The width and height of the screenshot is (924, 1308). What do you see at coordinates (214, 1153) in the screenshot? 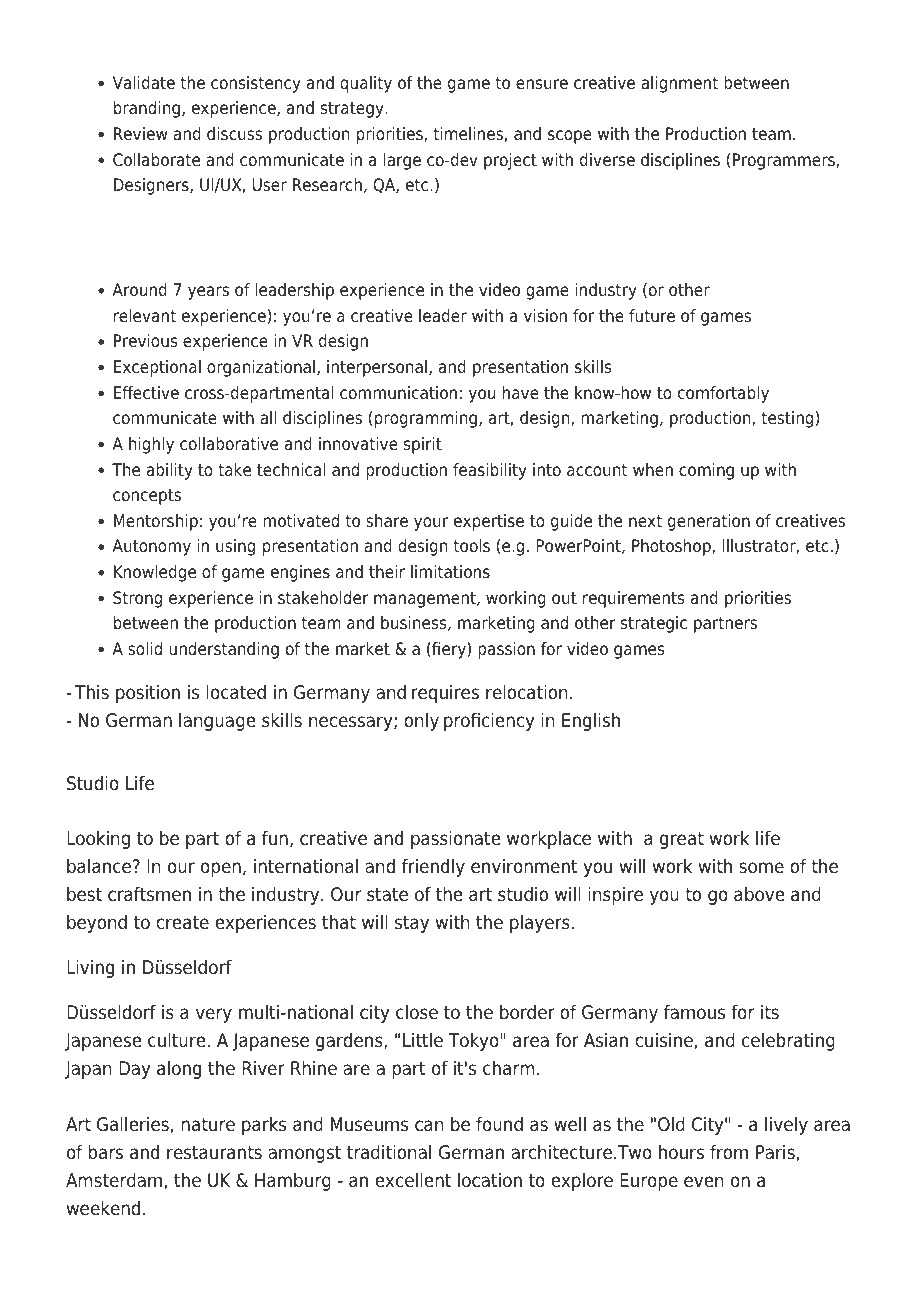
I see `restaurants` at bounding box center [214, 1153].
